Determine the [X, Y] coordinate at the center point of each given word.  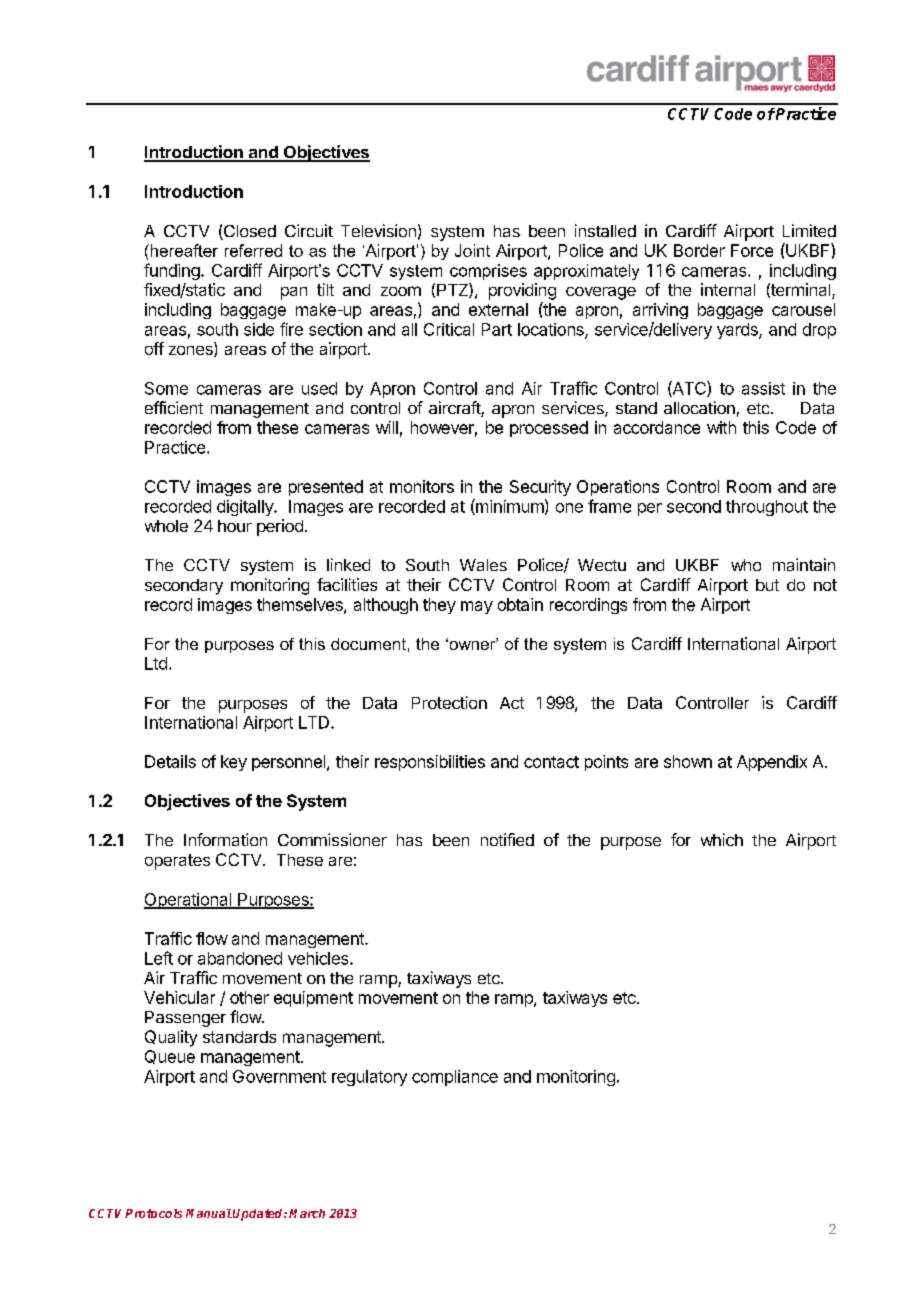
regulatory [369, 1078]
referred [253, 250]
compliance [455, 1078]
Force [752, 250]
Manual [209, 1213]
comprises [488, 272]
